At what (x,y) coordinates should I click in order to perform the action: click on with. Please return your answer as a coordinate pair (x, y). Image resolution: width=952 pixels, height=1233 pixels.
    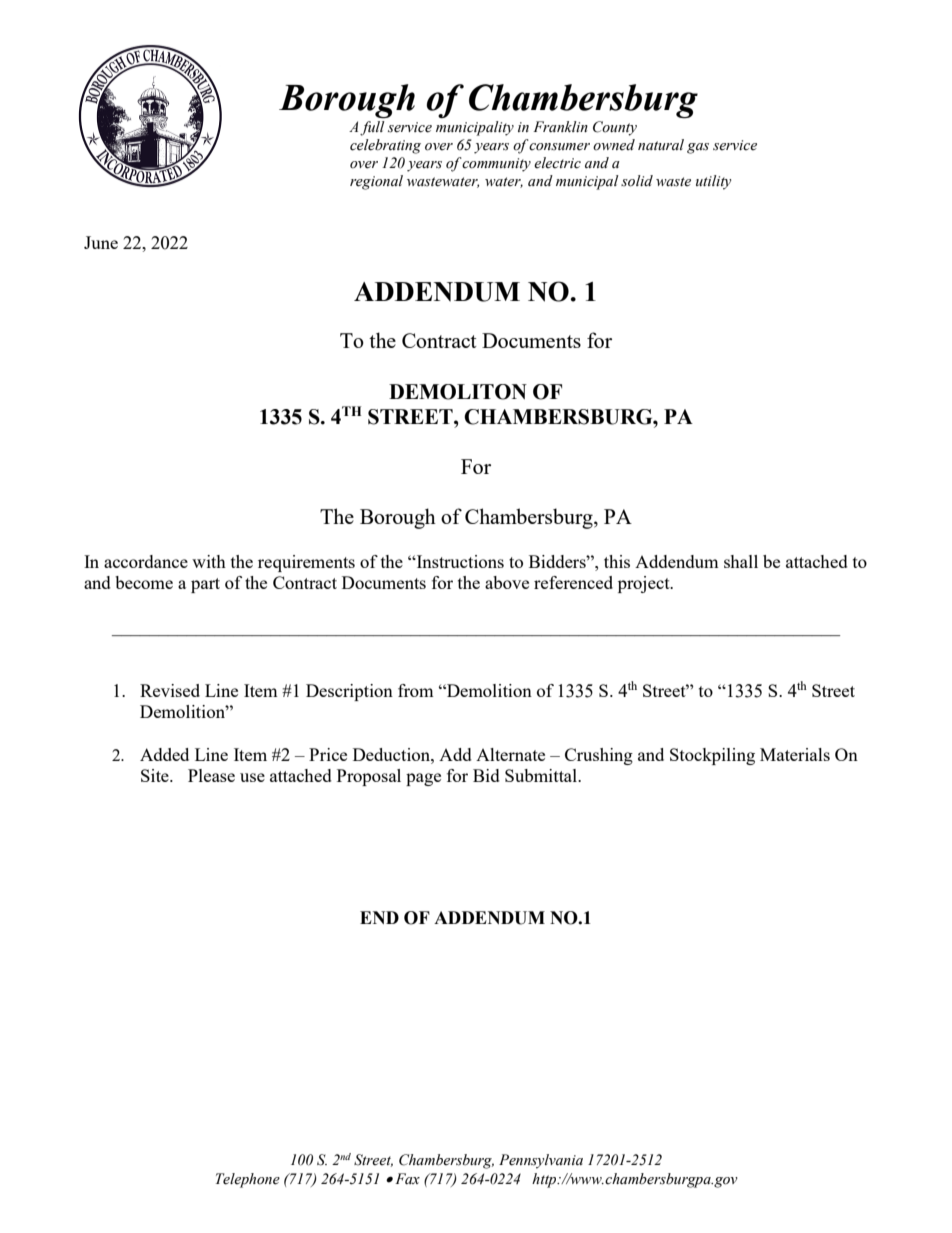
    Looking at the image, I should click on (209, 561).
